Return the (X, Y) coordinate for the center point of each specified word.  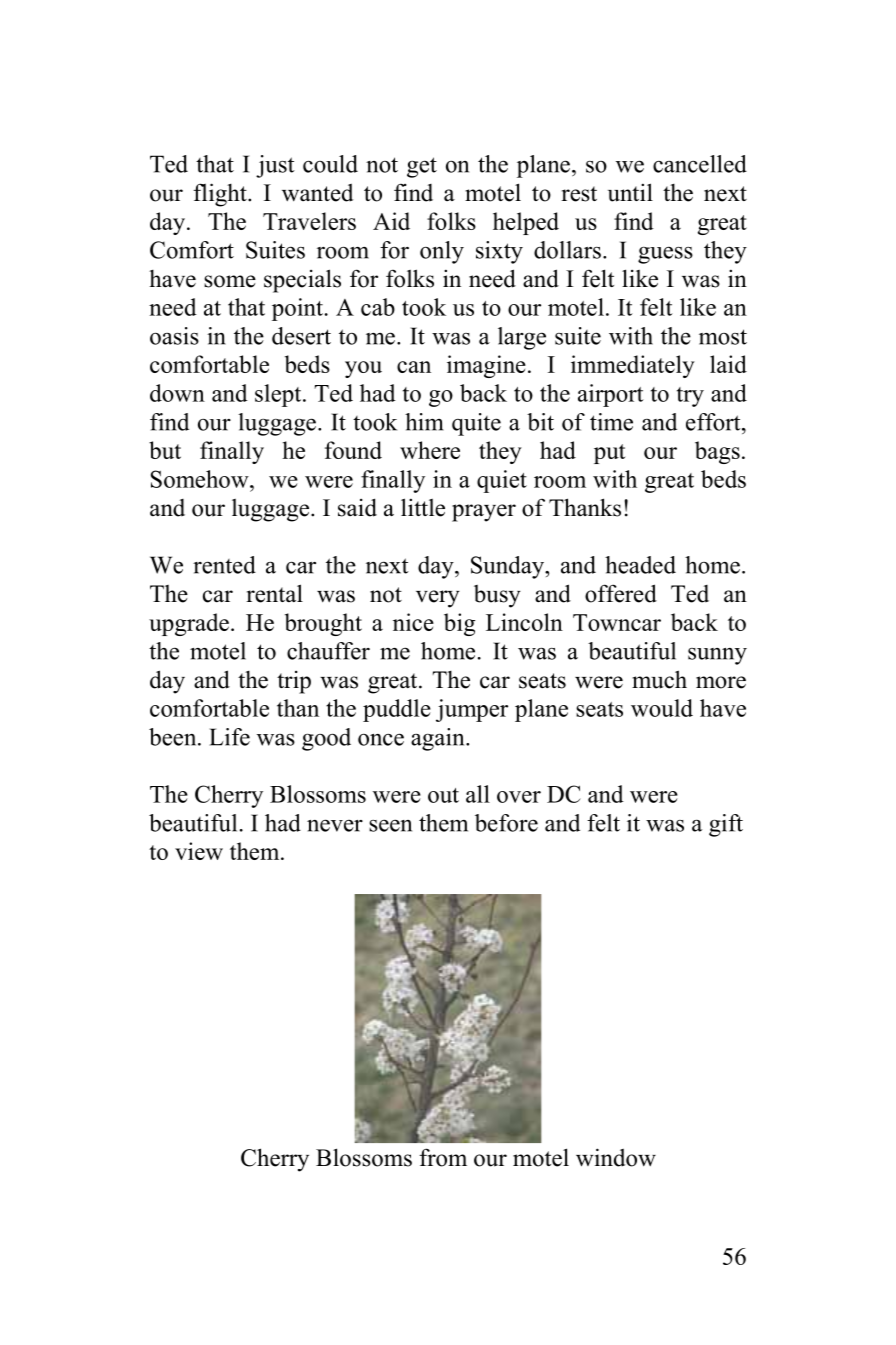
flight (221, 195)
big (459, 624)
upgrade (189, 624)
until (630, 192)
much (659, 679)
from (443, 1157)
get (422, 167)
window (616, 1157)
